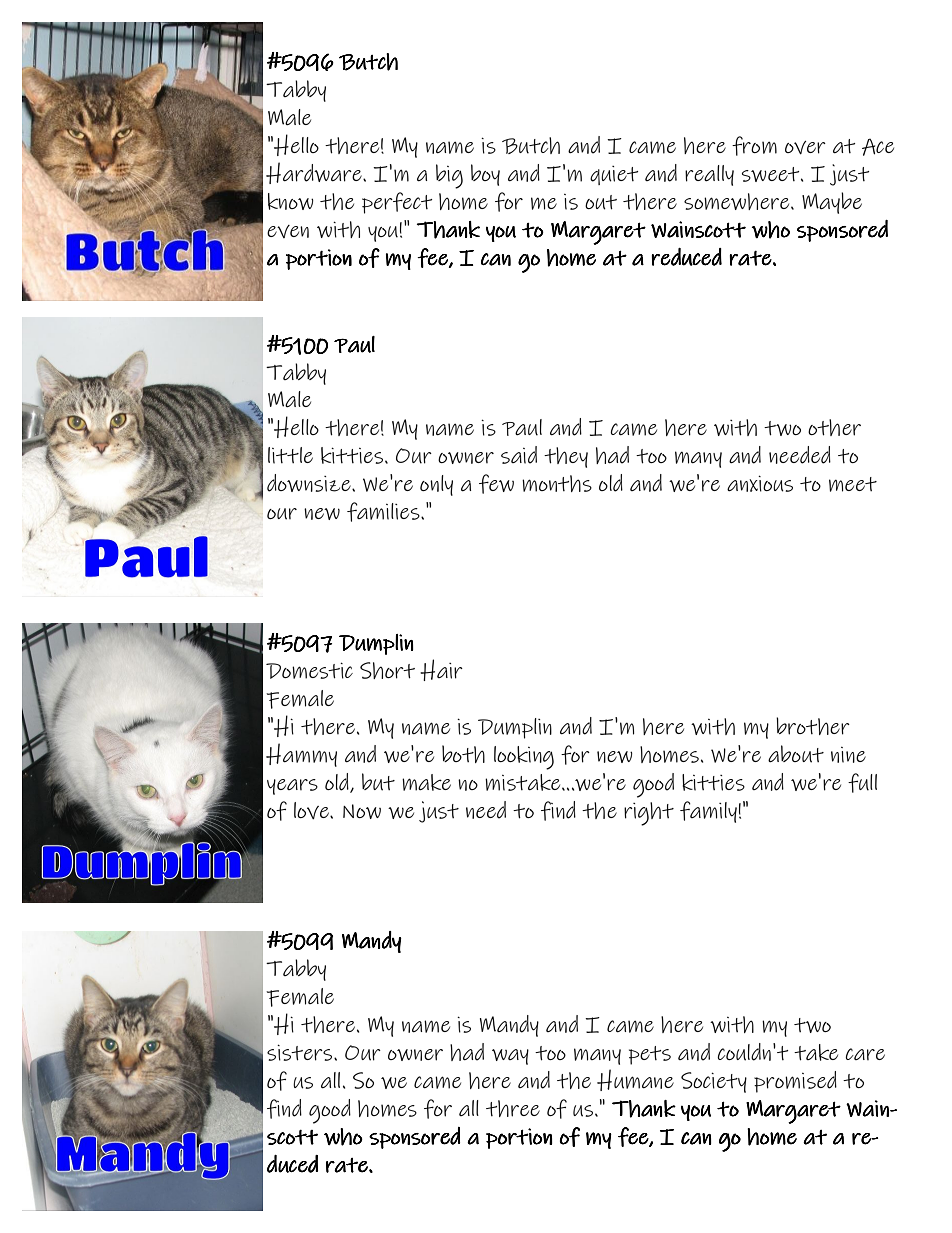 The height and width of the screenshot is (1233, 952). I want to click on little, so click(290, 455).
